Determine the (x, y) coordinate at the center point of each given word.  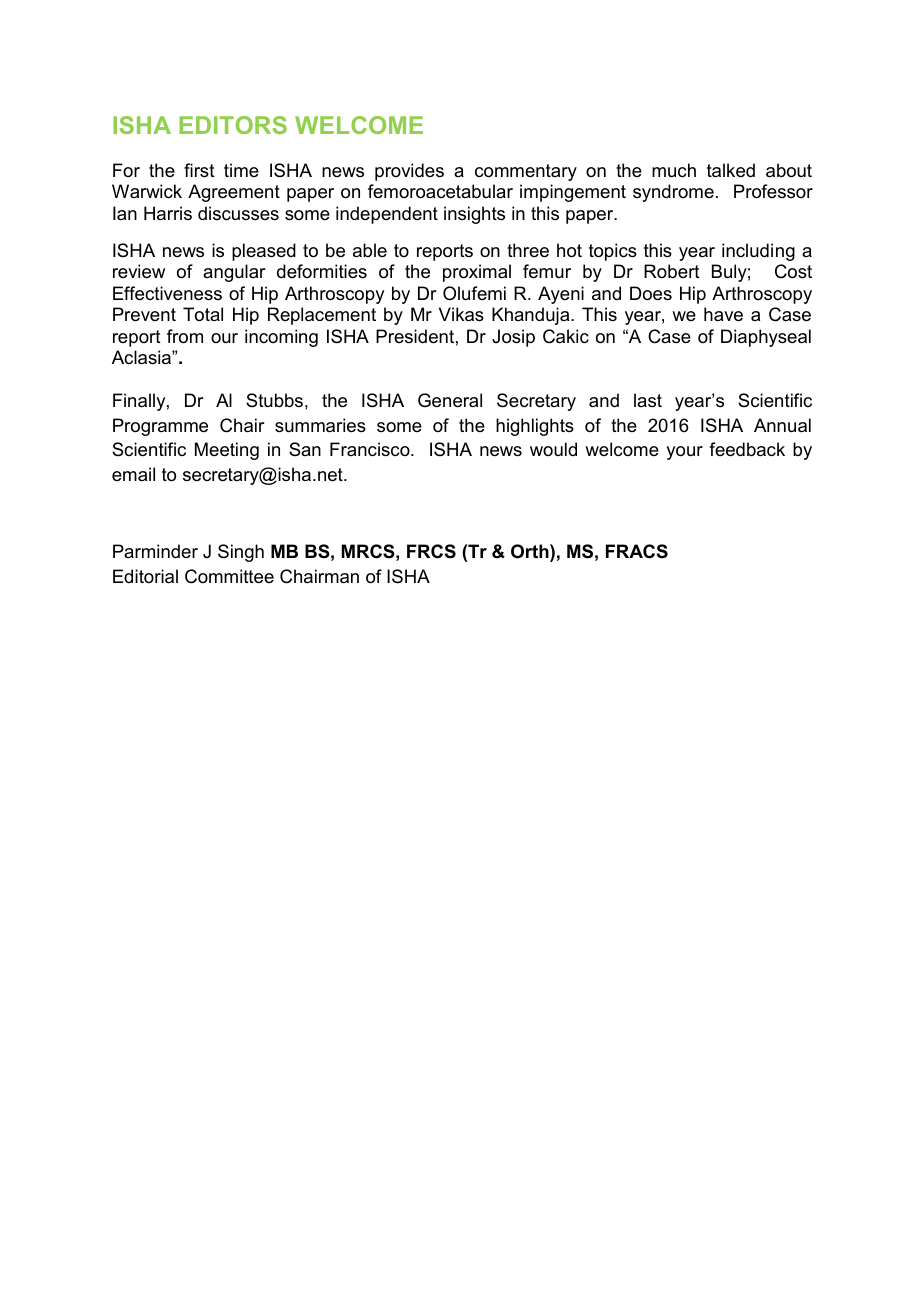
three (528, 250)
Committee (229, 576)
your (684, 453)
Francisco (371, 449)
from (185, 336)
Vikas (461, 314)
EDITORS (233, 125)
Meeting (227, 451)
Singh (241, 553)
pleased (264, 252)
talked (731, 170)
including (758, 252)
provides (409, 172)
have (723, 314)
